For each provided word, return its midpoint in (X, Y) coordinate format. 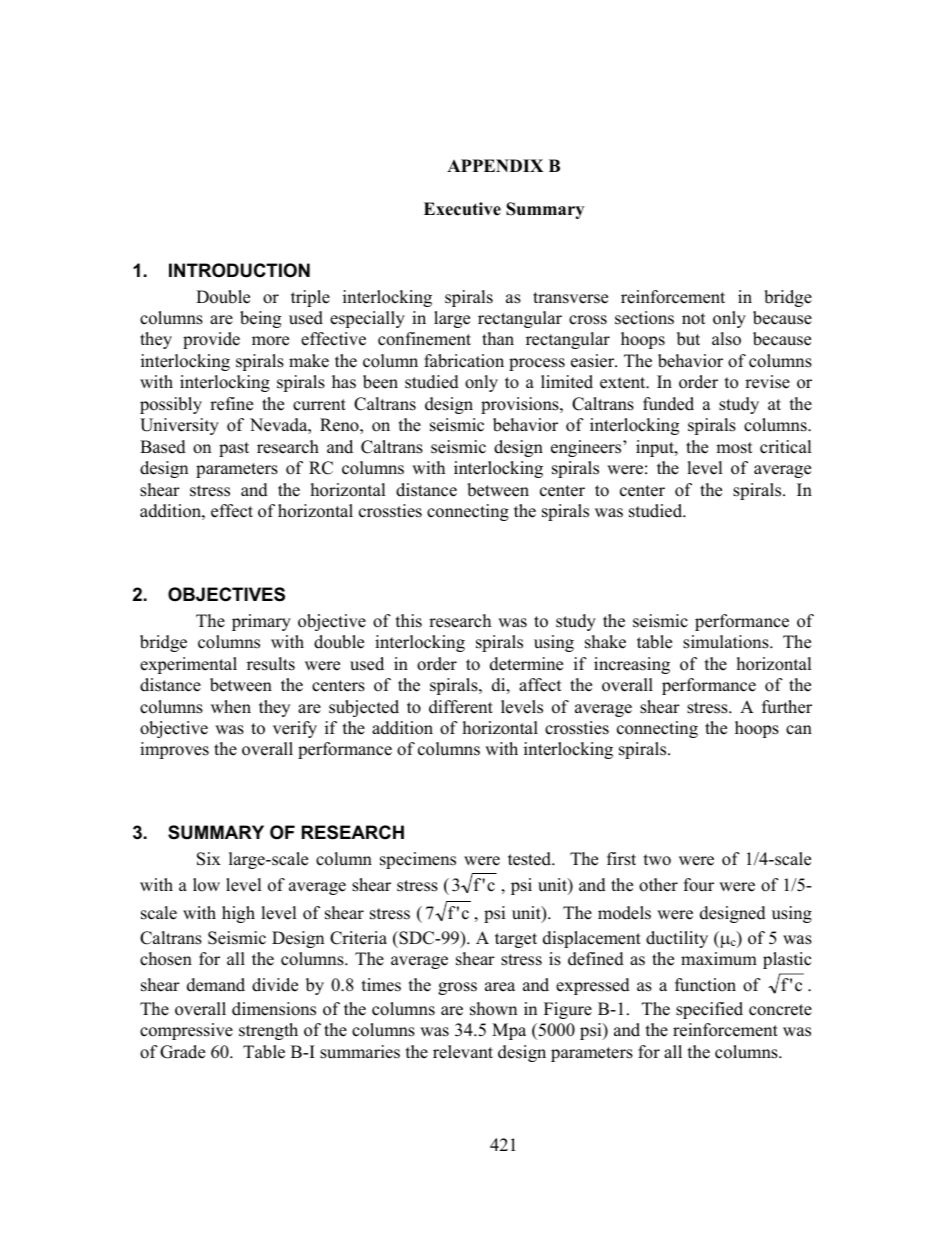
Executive (462, 209)
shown (493, 1009)
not (694, 319)
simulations (727, 642)
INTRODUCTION (239, 270)
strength (268, 1031)
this (409, 621)
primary (261, 622)
